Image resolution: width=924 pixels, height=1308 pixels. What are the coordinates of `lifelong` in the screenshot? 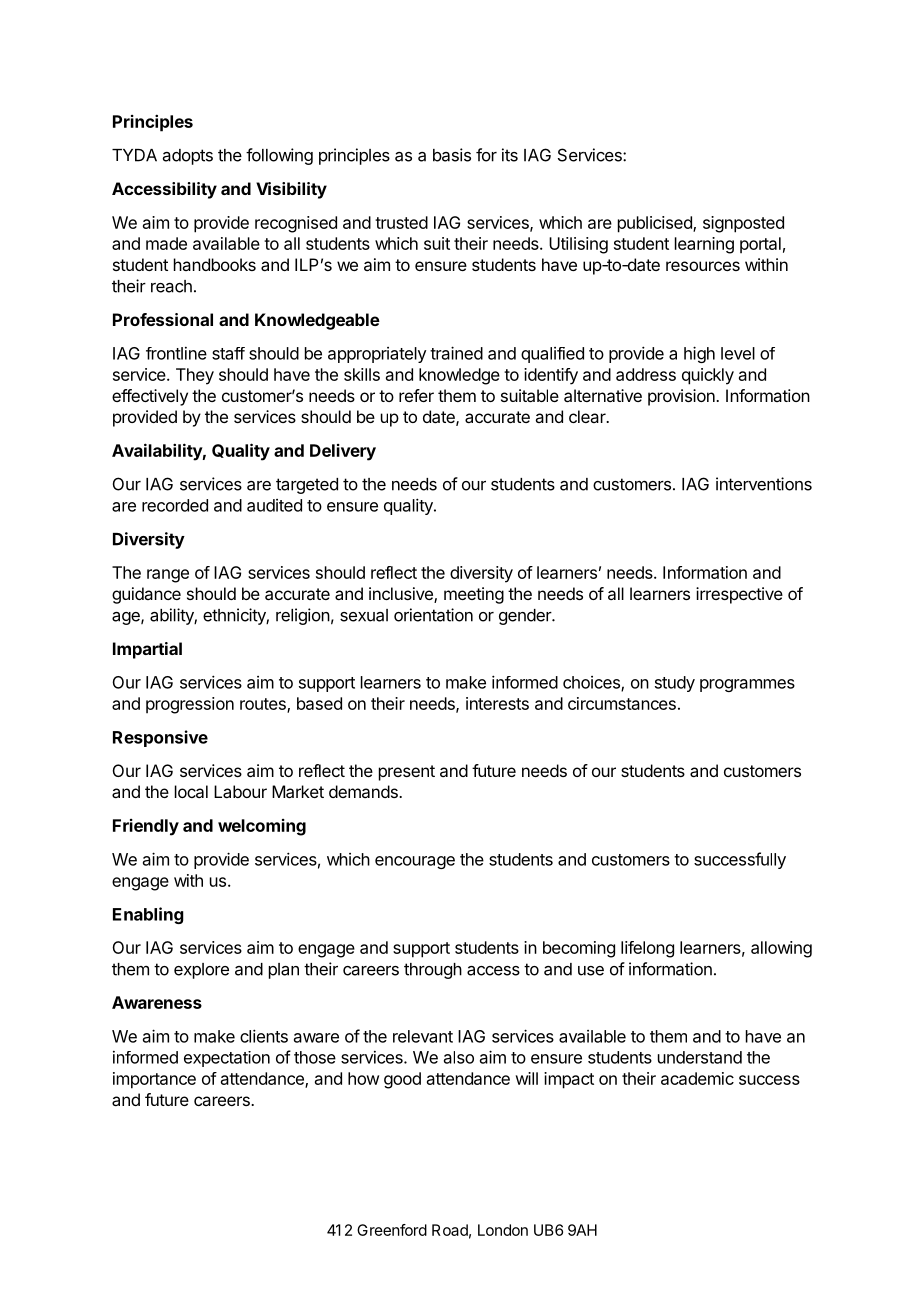 It's located at (647, 949).
